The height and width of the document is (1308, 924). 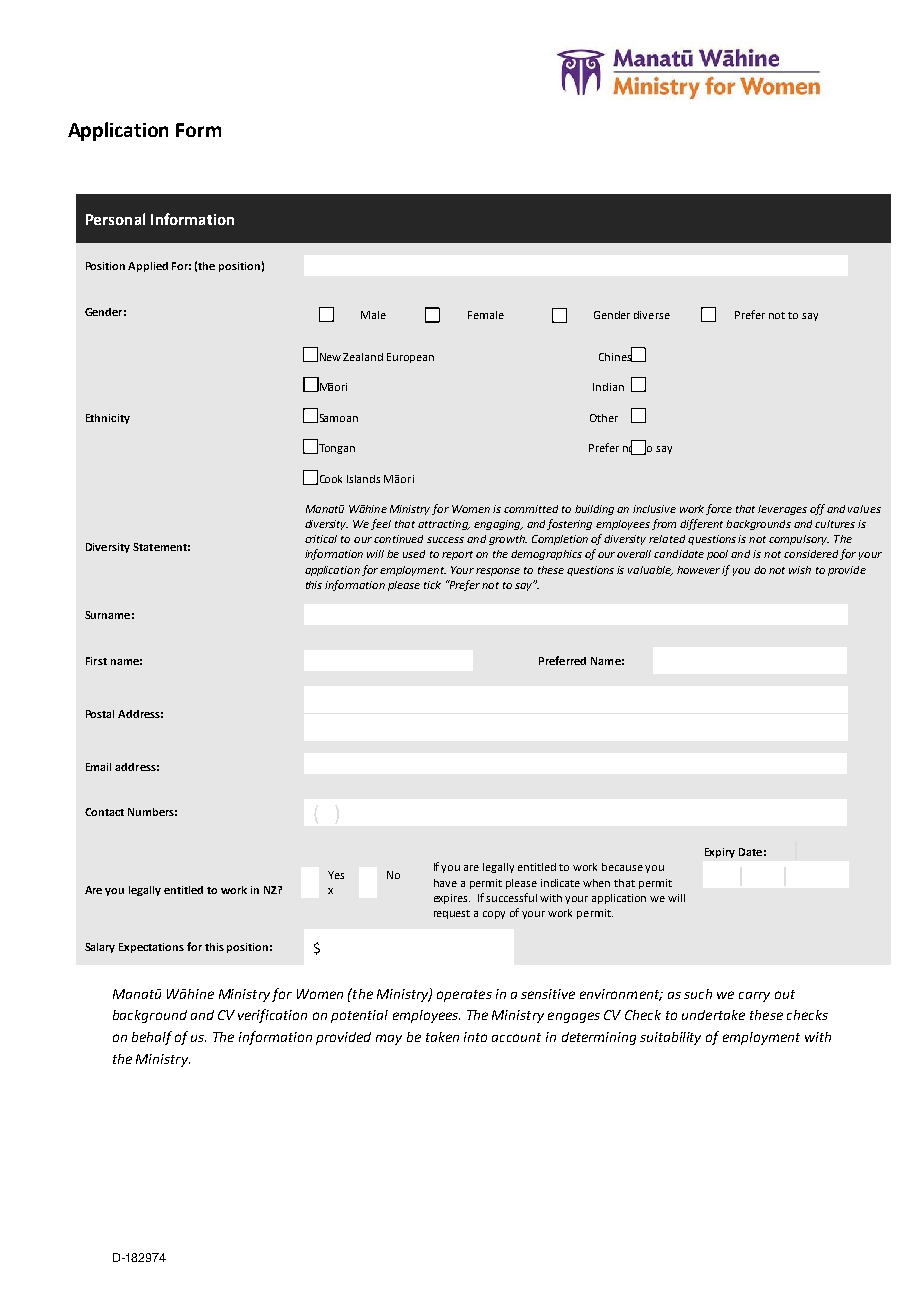 What do you see at coordinates (720, 853) in the document?
I see `Expiry` at bounding box center [720, 853].
